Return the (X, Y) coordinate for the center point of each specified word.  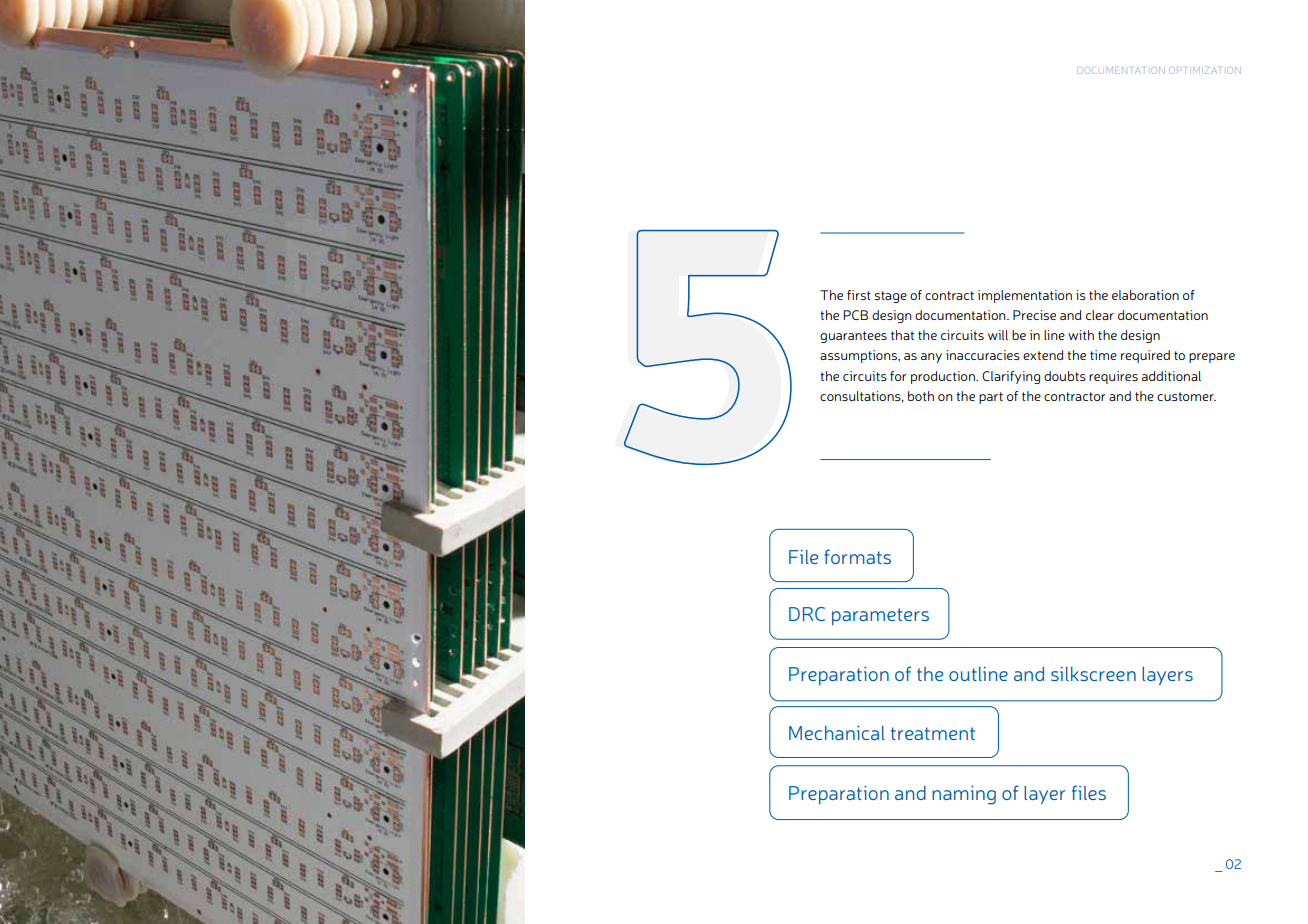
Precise (1034, 315)
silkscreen (1093, 674)
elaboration (1145, 295)
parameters (880, 616)
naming (964, 795)
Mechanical (837, 732)
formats (857, 556)
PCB (855, 315)
